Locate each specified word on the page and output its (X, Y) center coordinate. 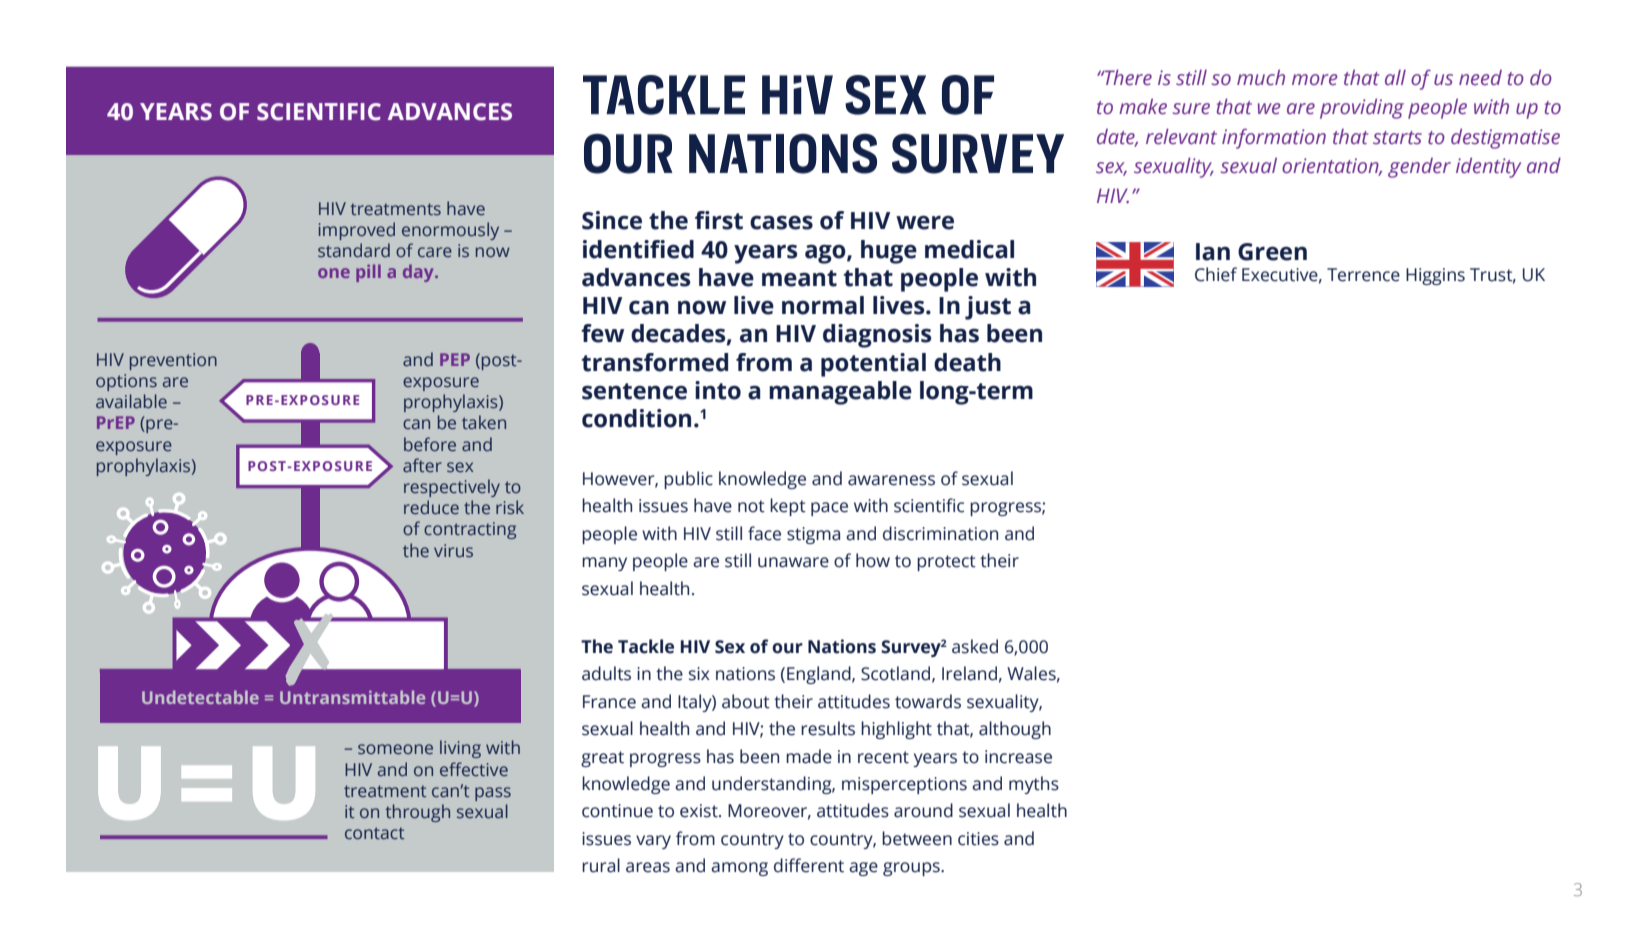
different (809, 865)
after (422, 465)
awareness (891, 480)
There (1127, 77)
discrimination (940, 533)
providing (1362, 108)
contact (374, 833)
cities (978, 839)
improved (357, 231)
